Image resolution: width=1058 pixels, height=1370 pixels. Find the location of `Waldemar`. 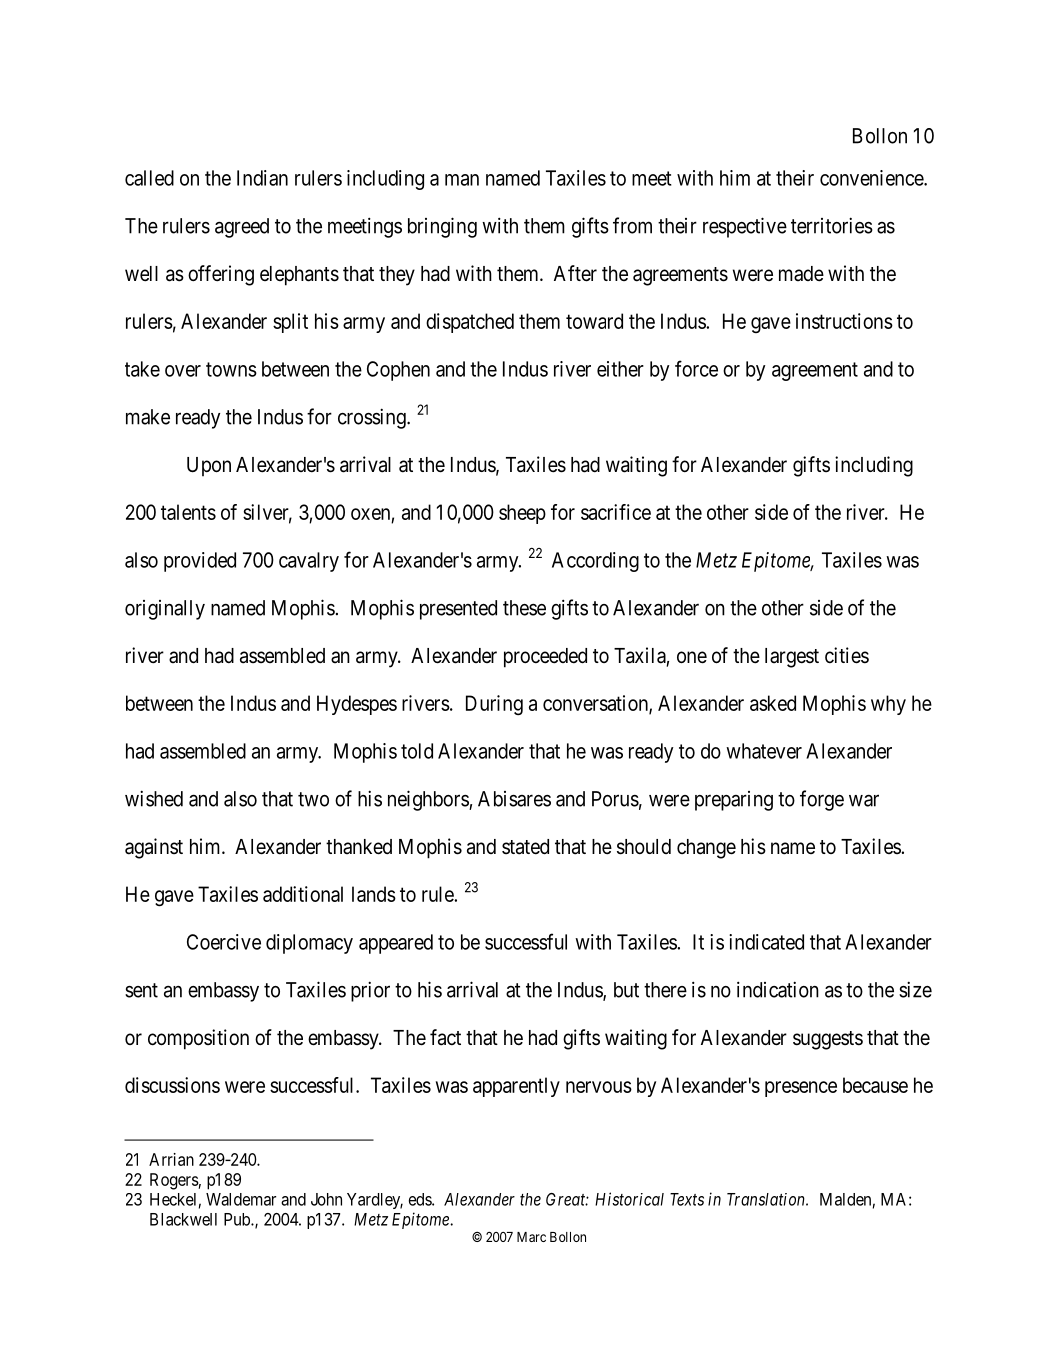

Waldemar is located at coordinates (241, 1199).
